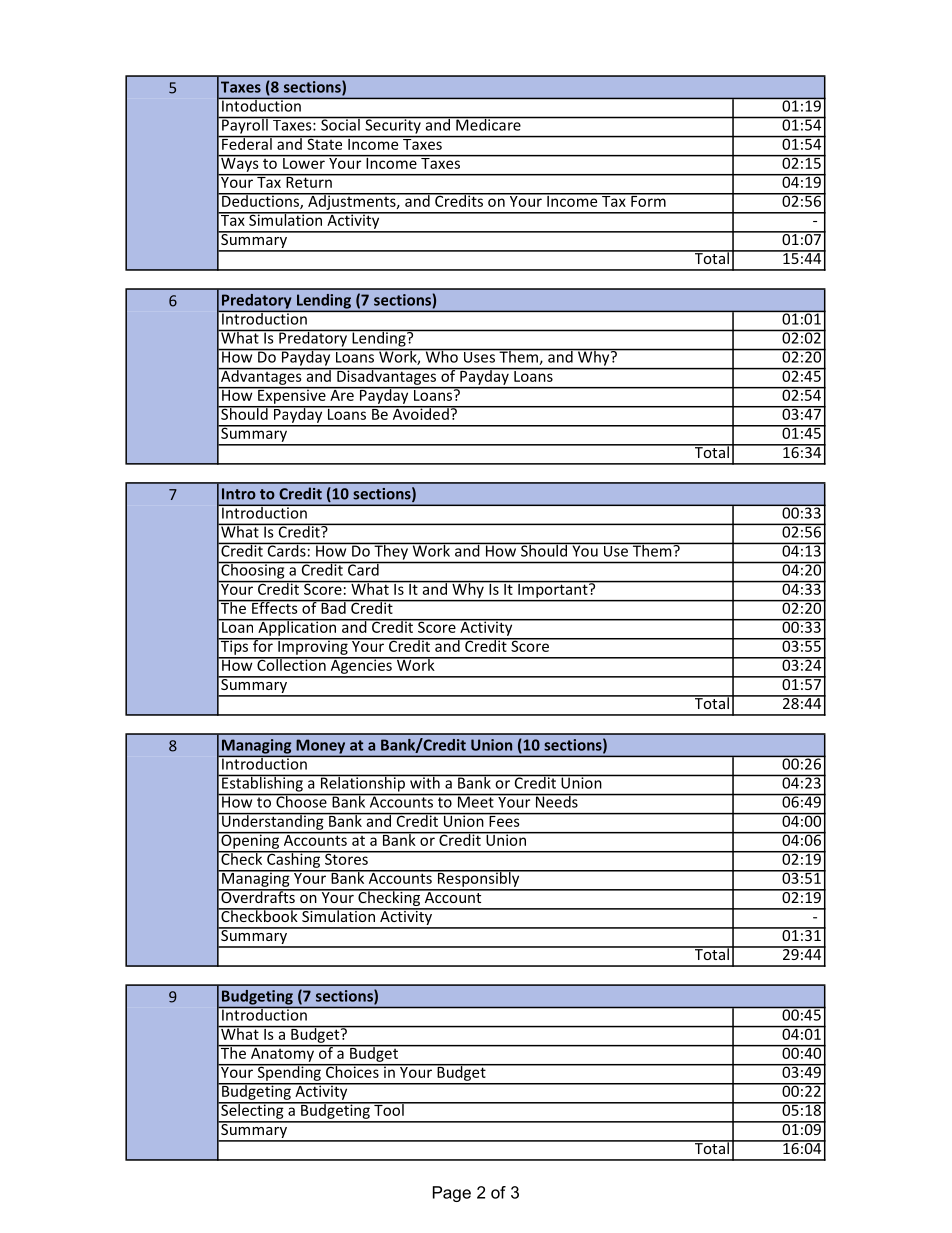 The width and height of the document is (952, 1233). I want to click on Choices, so click(352, 1071).
